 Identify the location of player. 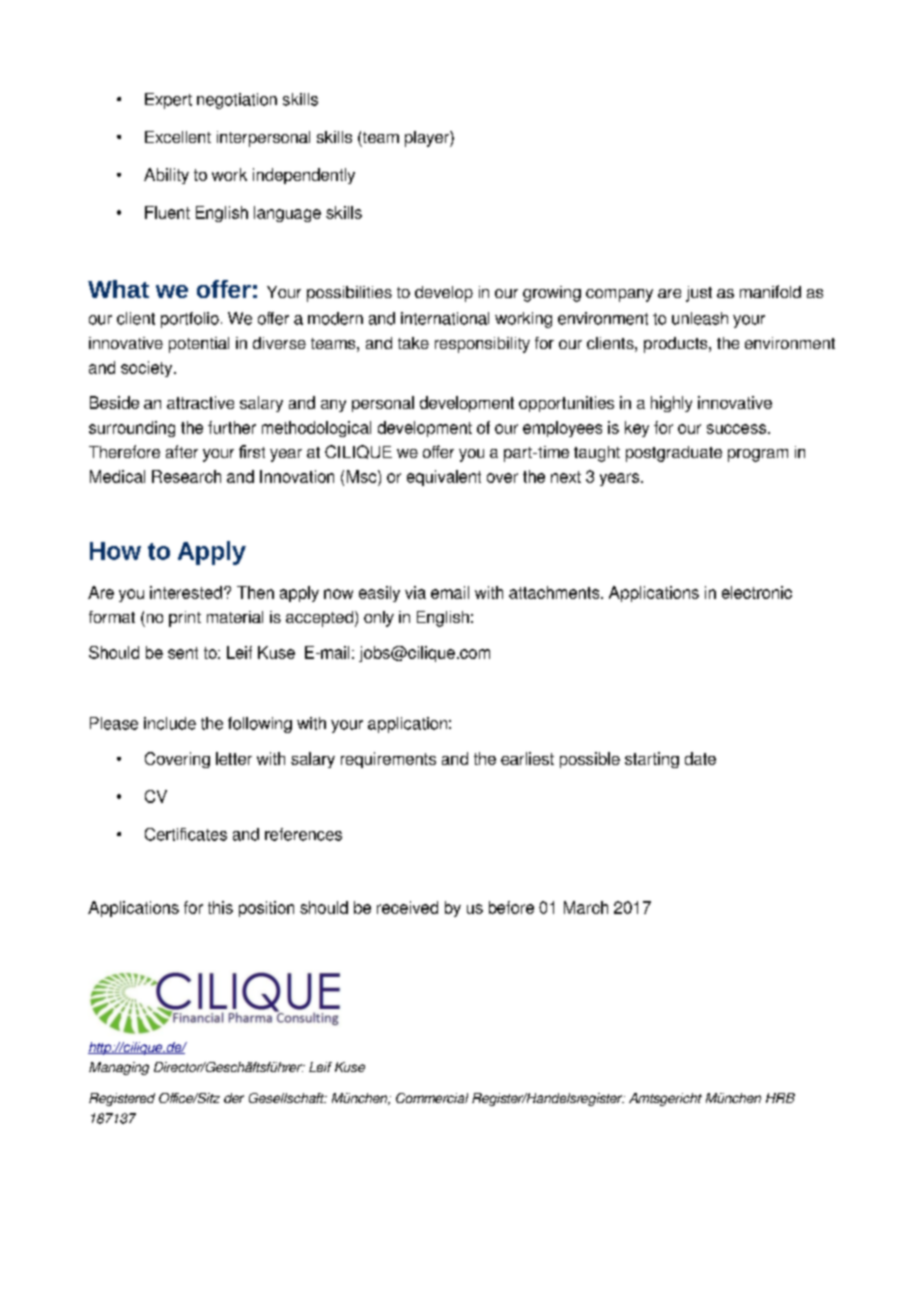
(428, 139).
